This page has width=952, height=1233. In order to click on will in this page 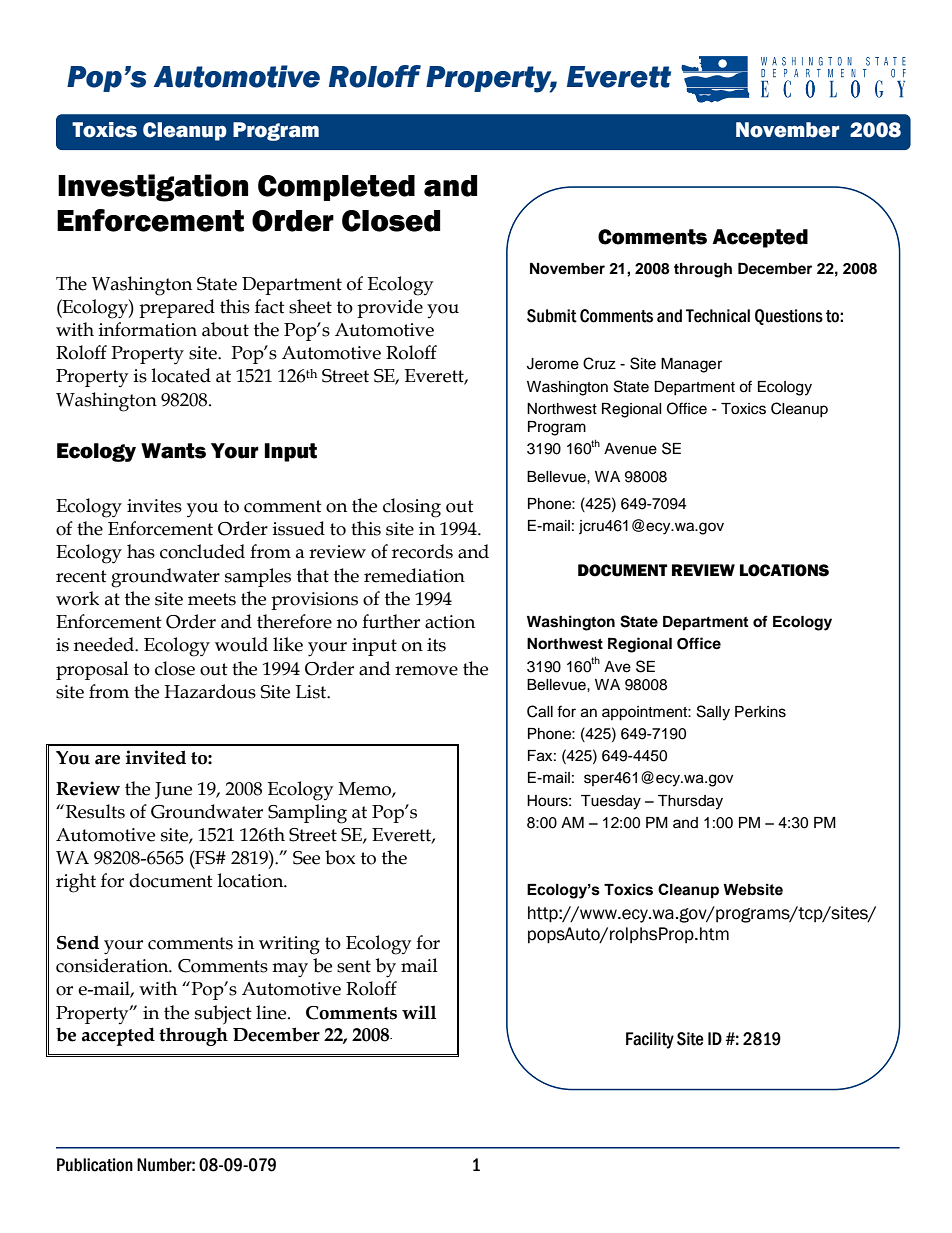, I will do `click(419, 1012)`.
